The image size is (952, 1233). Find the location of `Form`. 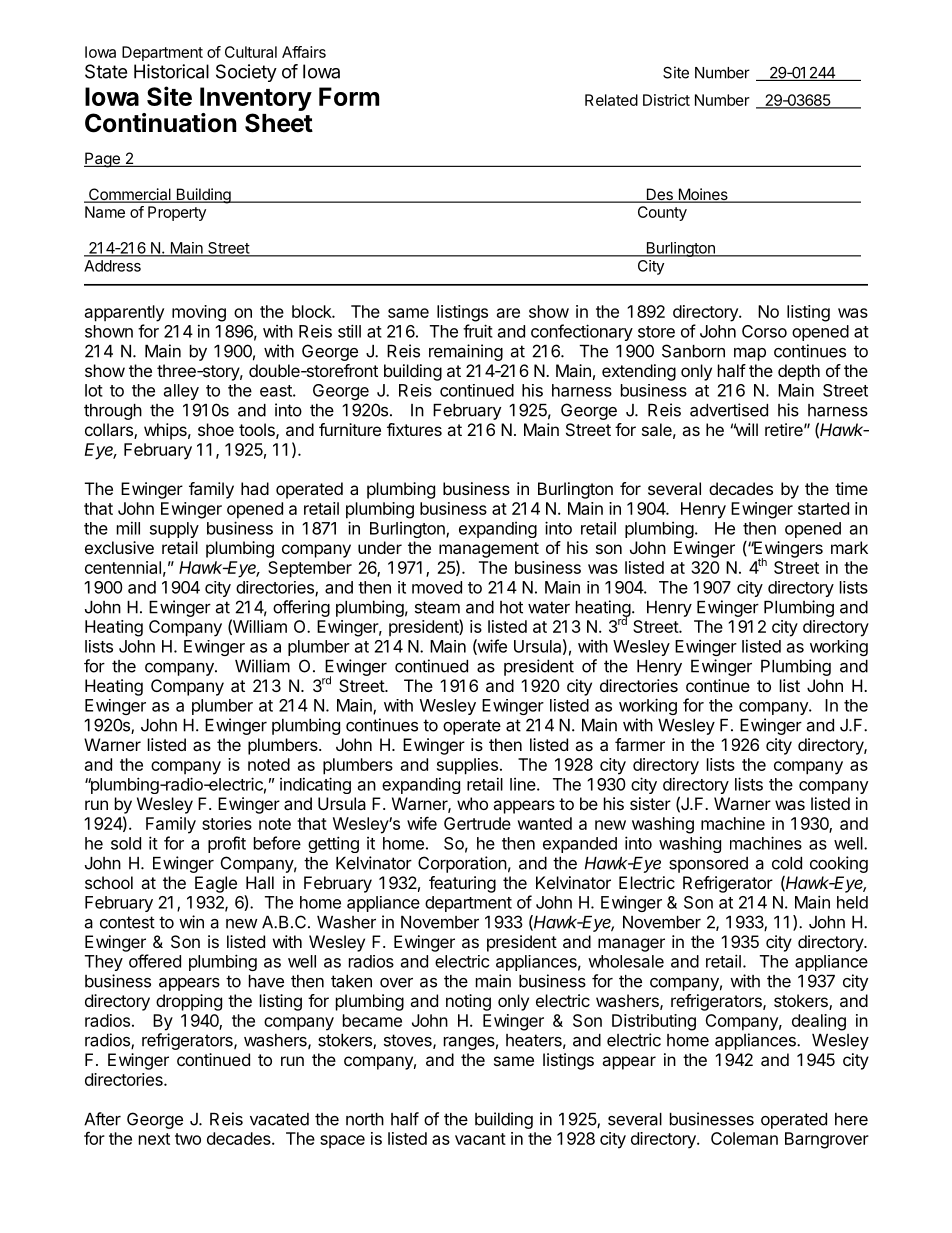

Form is located at coordinates (349, 96).
